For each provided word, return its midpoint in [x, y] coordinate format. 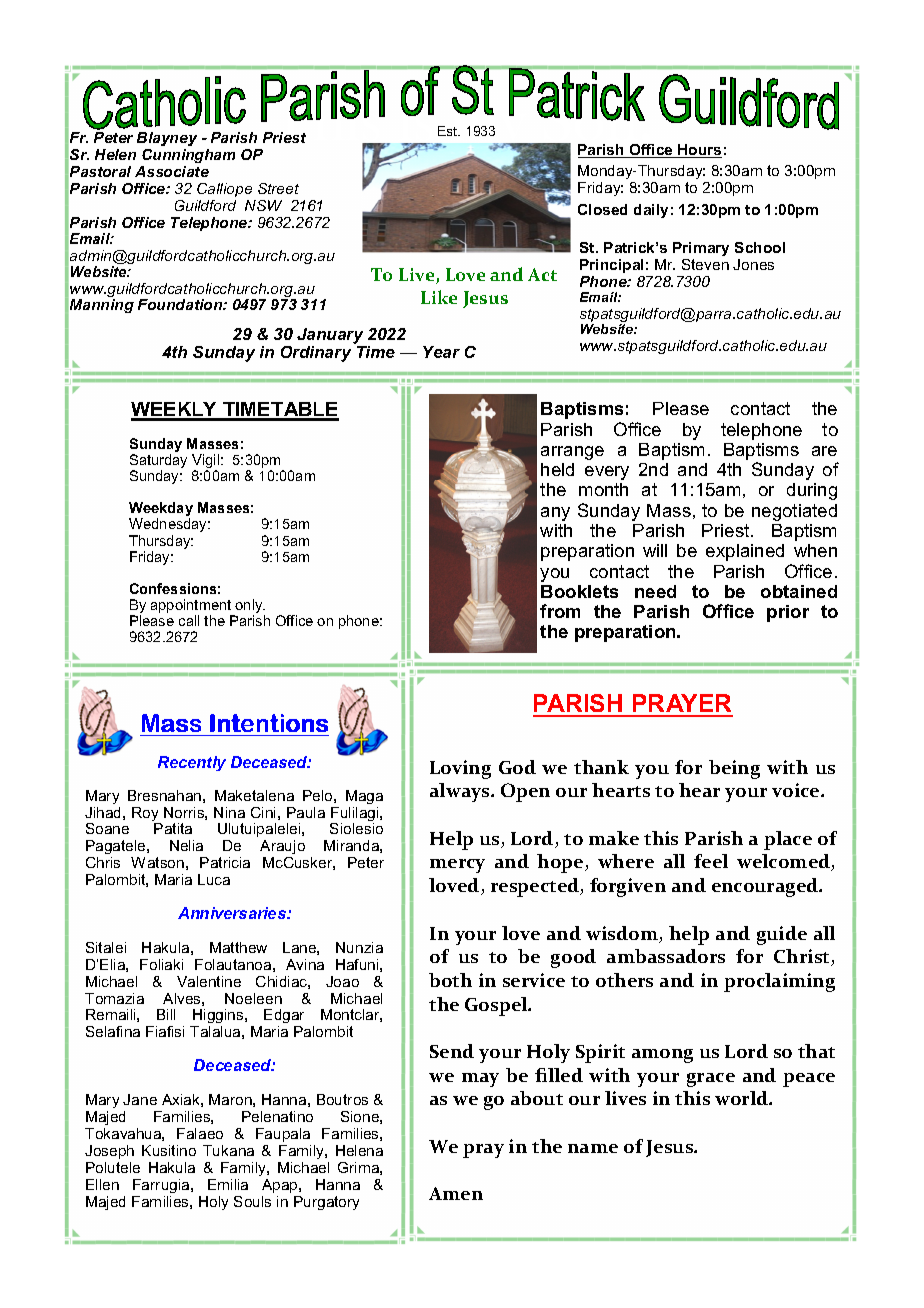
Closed [602, 209]
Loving [460, 769]
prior [788, 613]
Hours [699, 151]
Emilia [228, 1184]
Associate [172, 171]
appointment [192, 607]
